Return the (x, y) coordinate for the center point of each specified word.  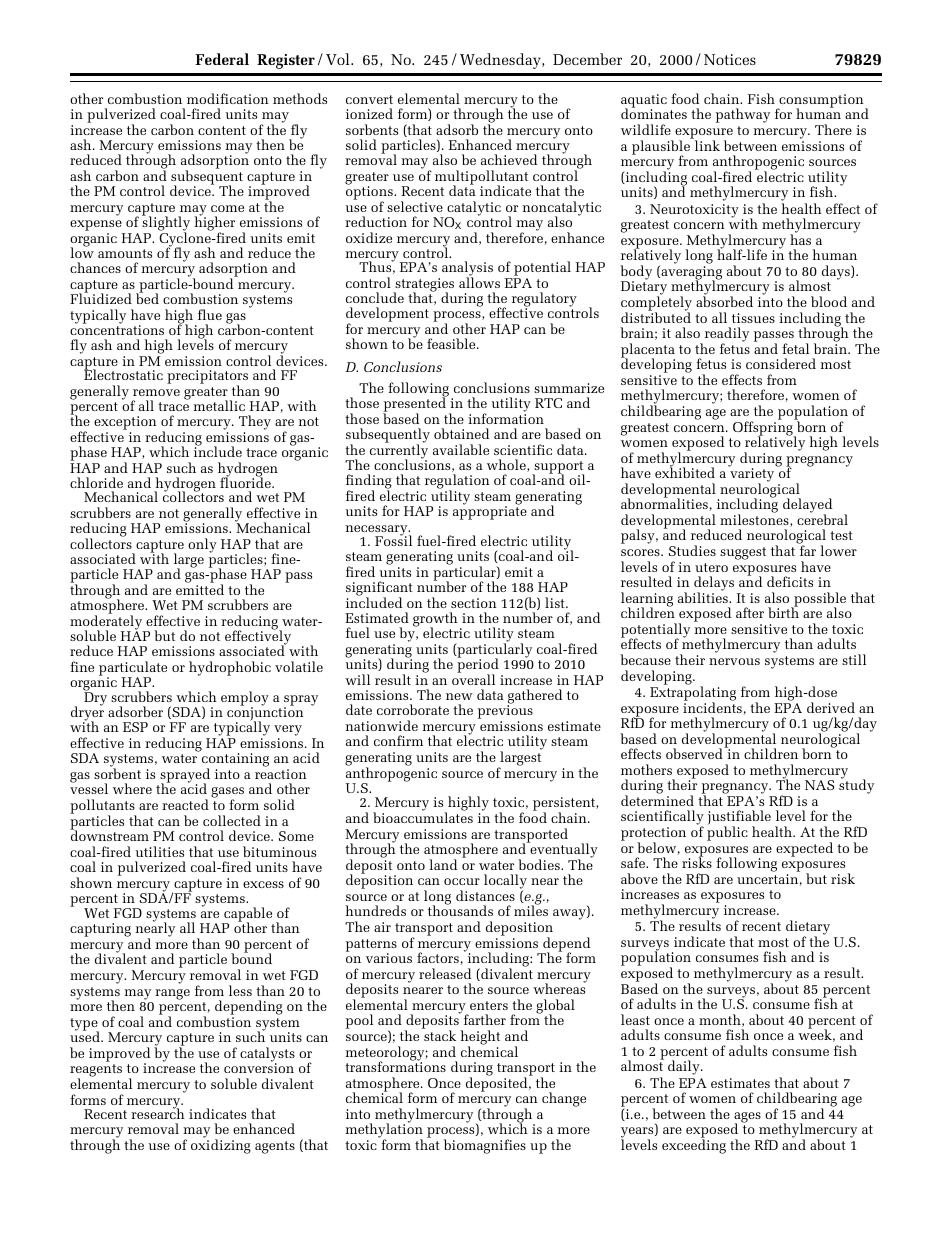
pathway (743, 115)
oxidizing (221, 1146)
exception (125, 424)
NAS (819, 785)
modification (228, 98)
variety (751, 475)
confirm (398, 740)
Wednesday (501, 61)
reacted (185, 804)
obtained (461, 433)
